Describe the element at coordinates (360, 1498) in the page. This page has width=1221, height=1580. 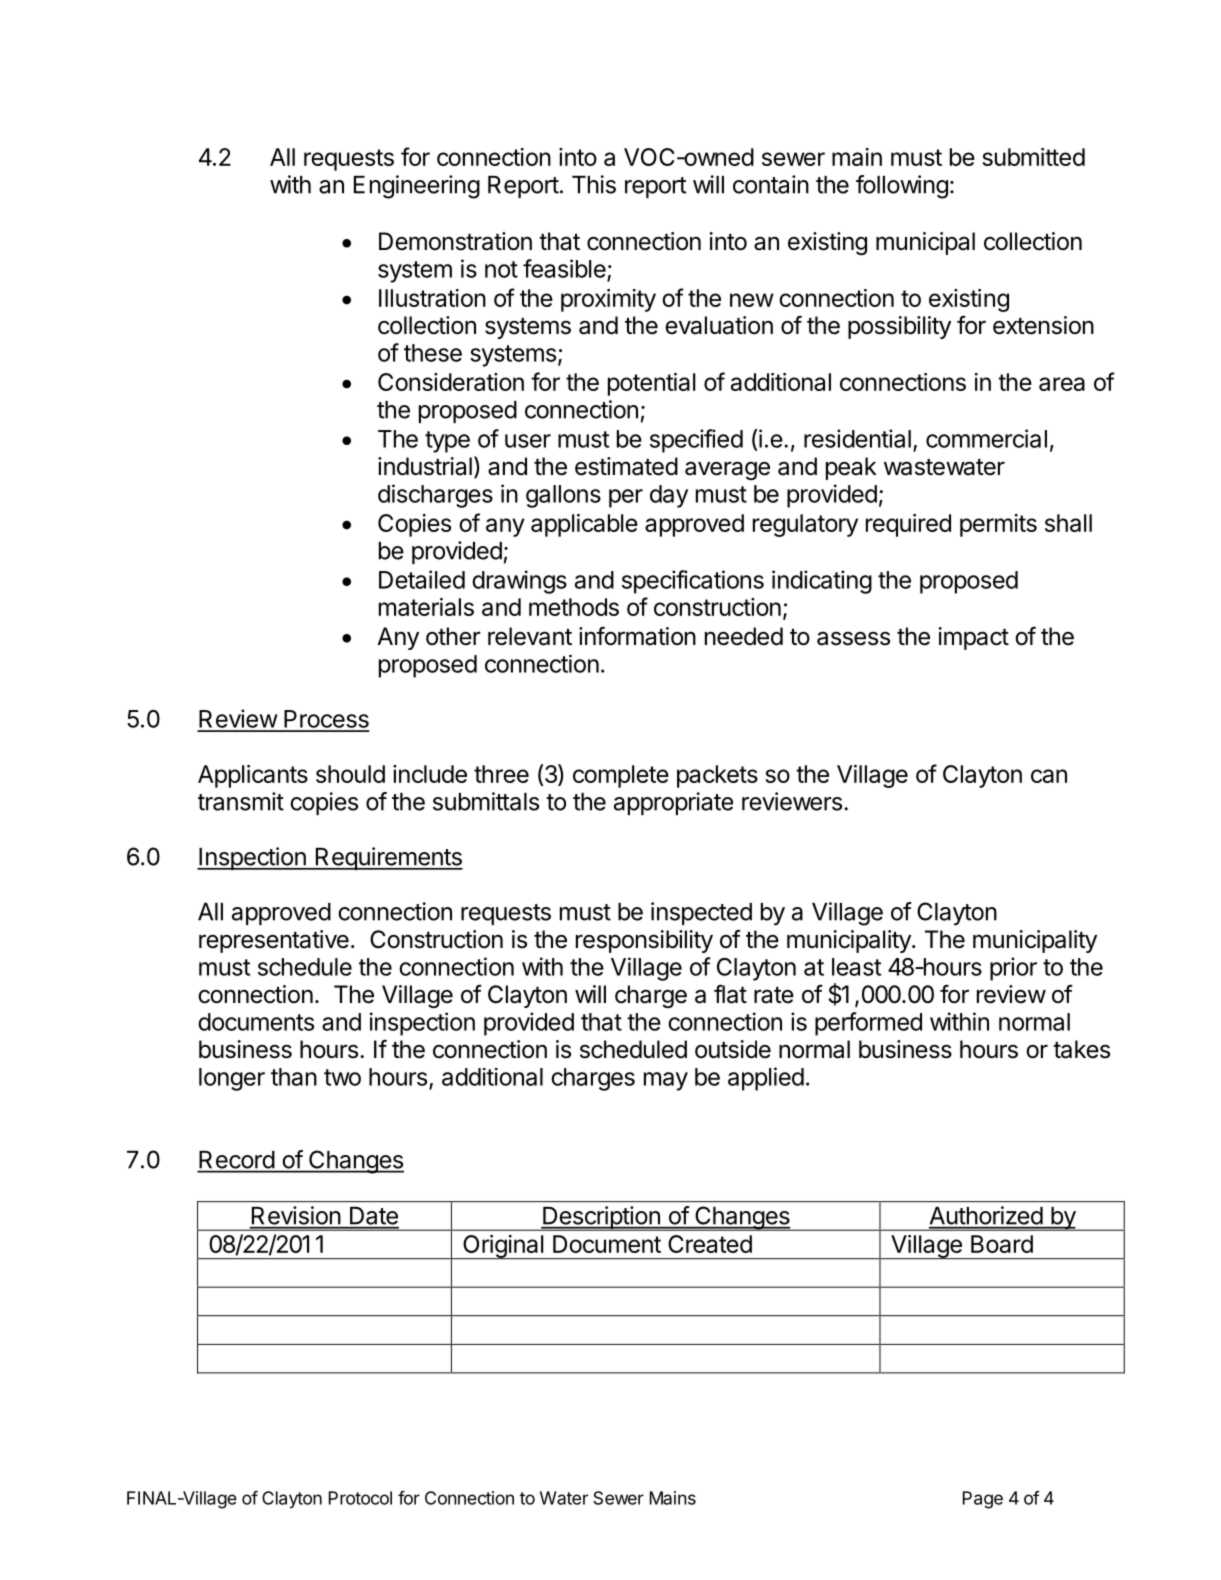
I see `Protocol` at that location.
